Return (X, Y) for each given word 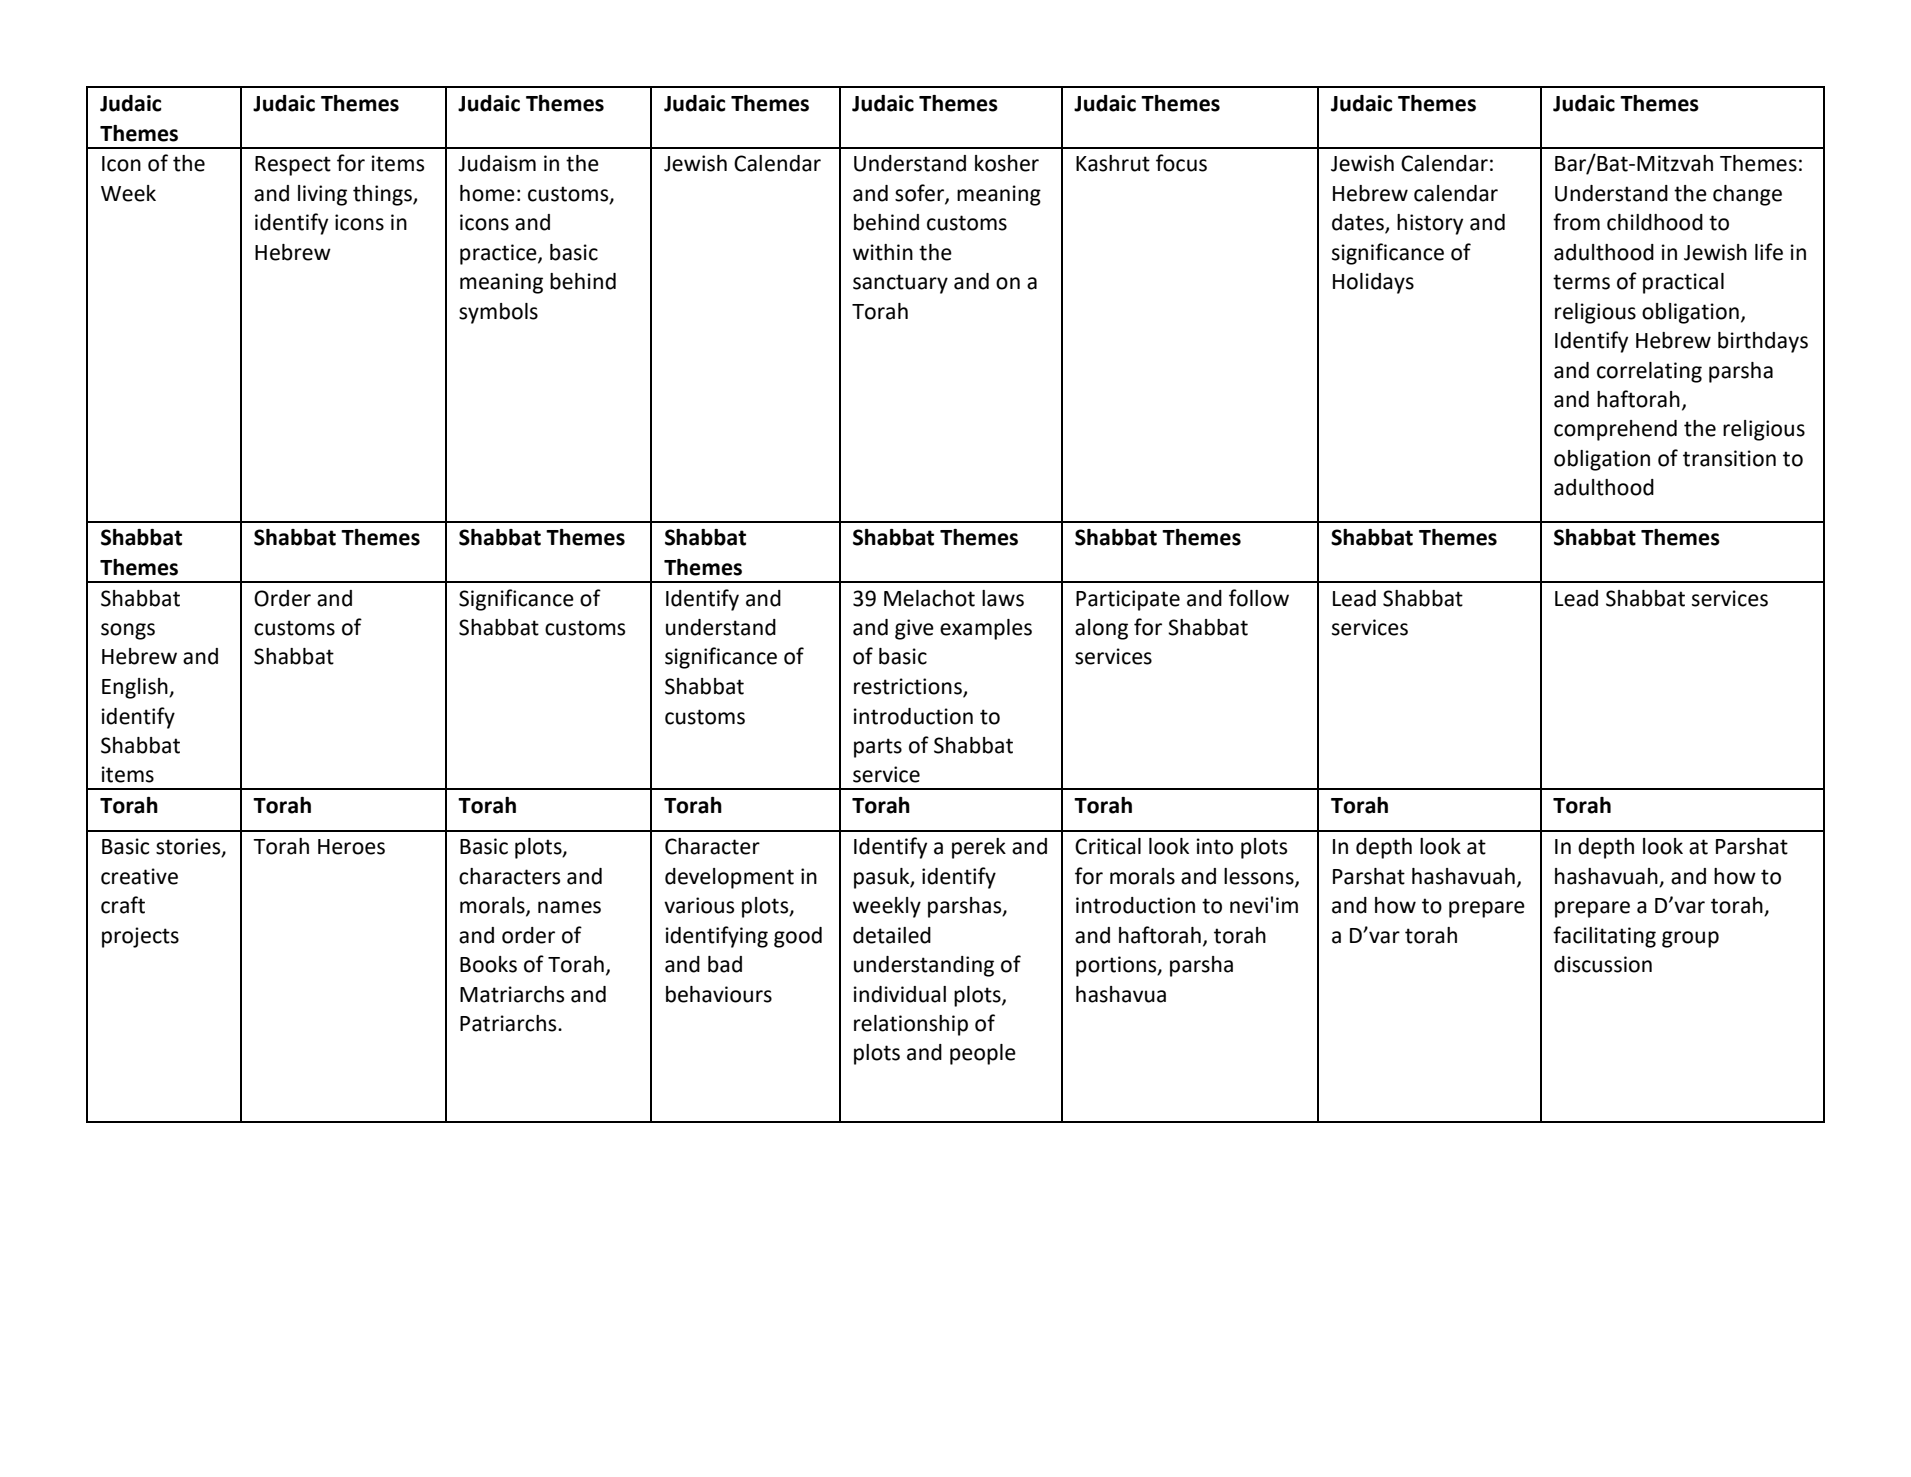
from (1576, 222)
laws (1003, 598)
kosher (1007, 163)
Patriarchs (509, 1023)
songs (128, 631)
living (322, 195)
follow (1259, 598)
